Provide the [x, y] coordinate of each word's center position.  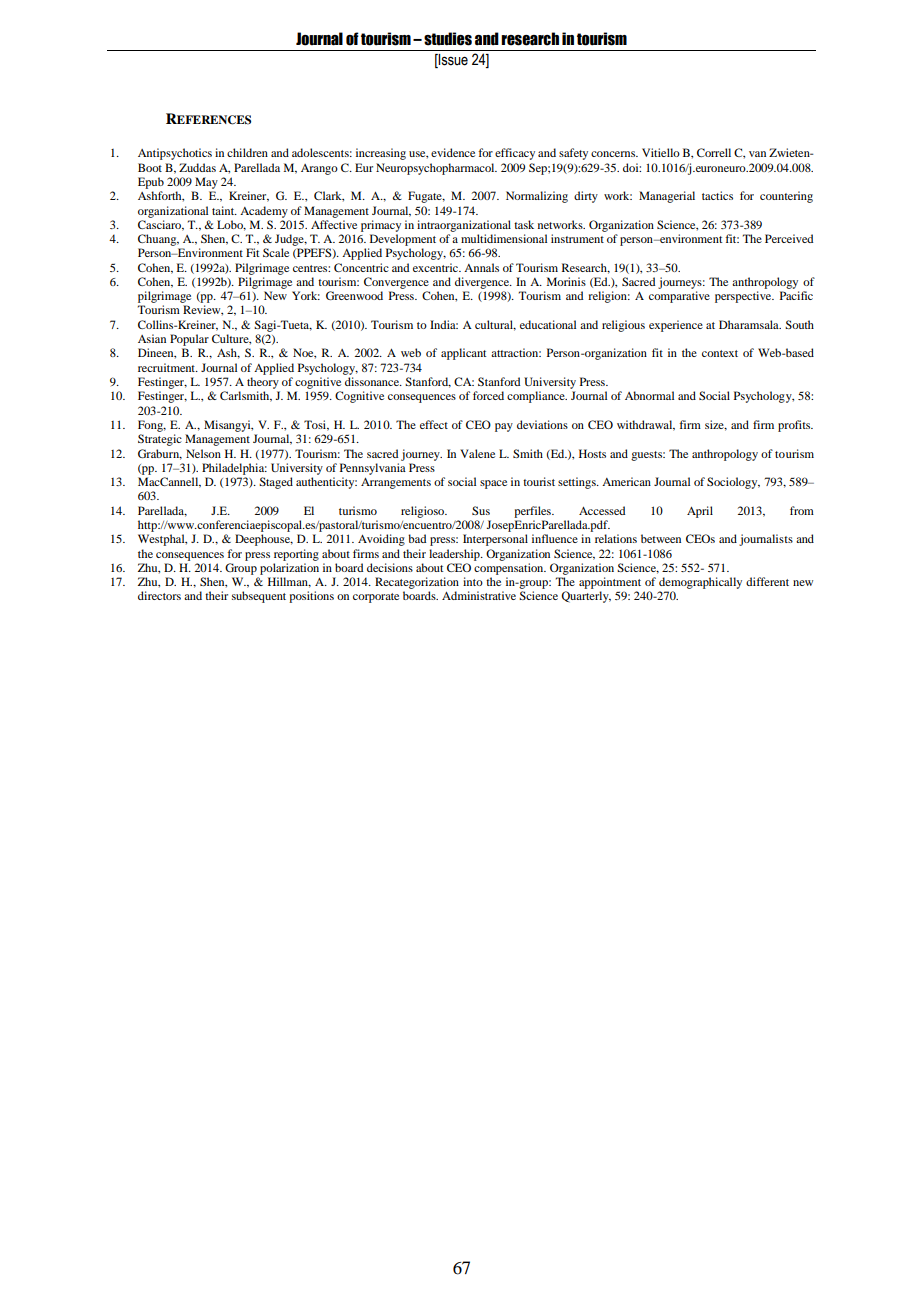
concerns [614, 154]
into [473, 581]
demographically [700, 583]
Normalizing [537, 197]
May [206, 183]
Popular [189, 340]
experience [676, 326]
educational [548, 324]
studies [448, 39]
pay [504, 427]
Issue [452, 61]
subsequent [259, 597]
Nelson [203, 453]
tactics [717, 195]
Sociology [733, 483]
